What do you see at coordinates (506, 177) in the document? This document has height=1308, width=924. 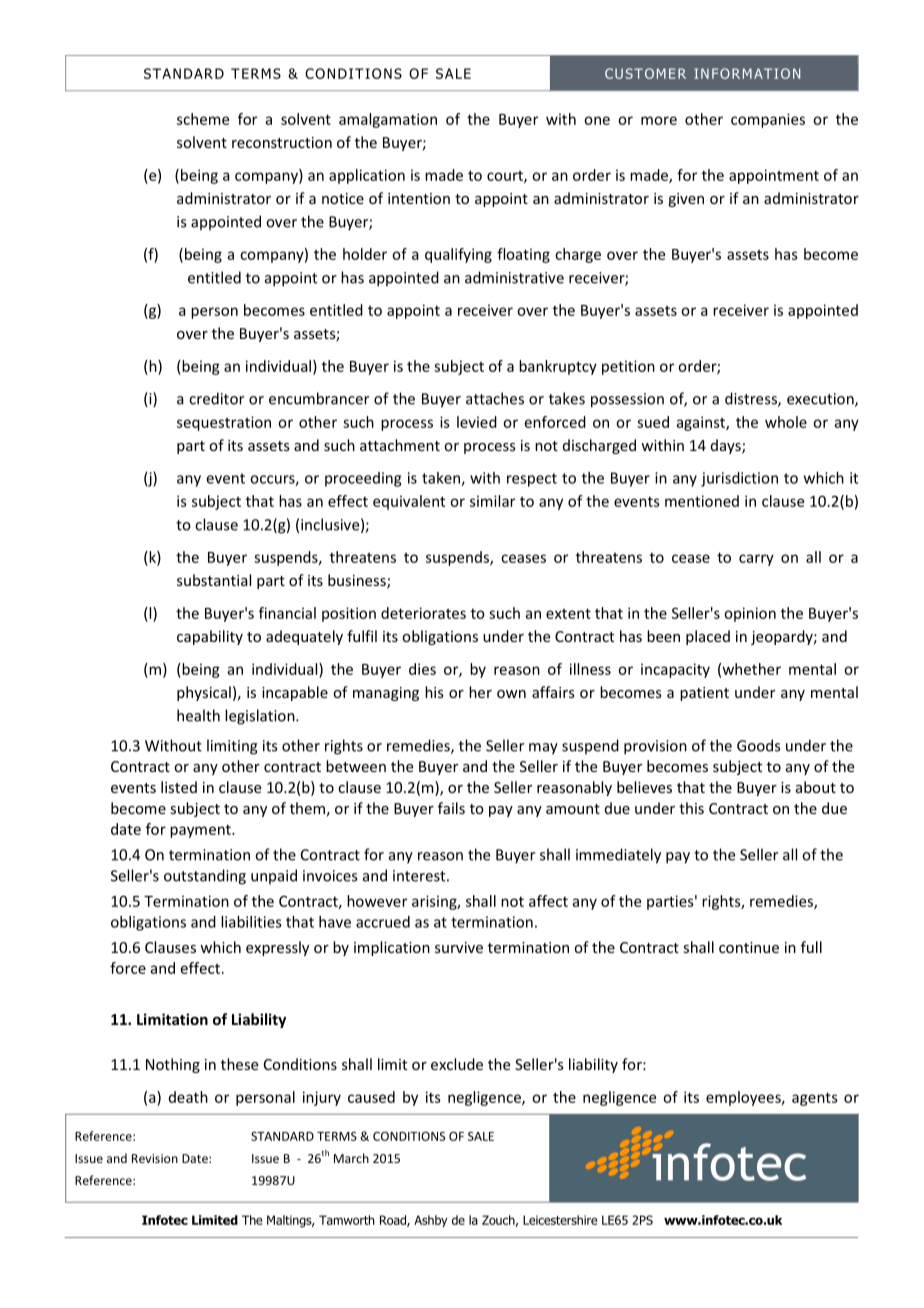 I see `court` at bounding box center [506, 177].
